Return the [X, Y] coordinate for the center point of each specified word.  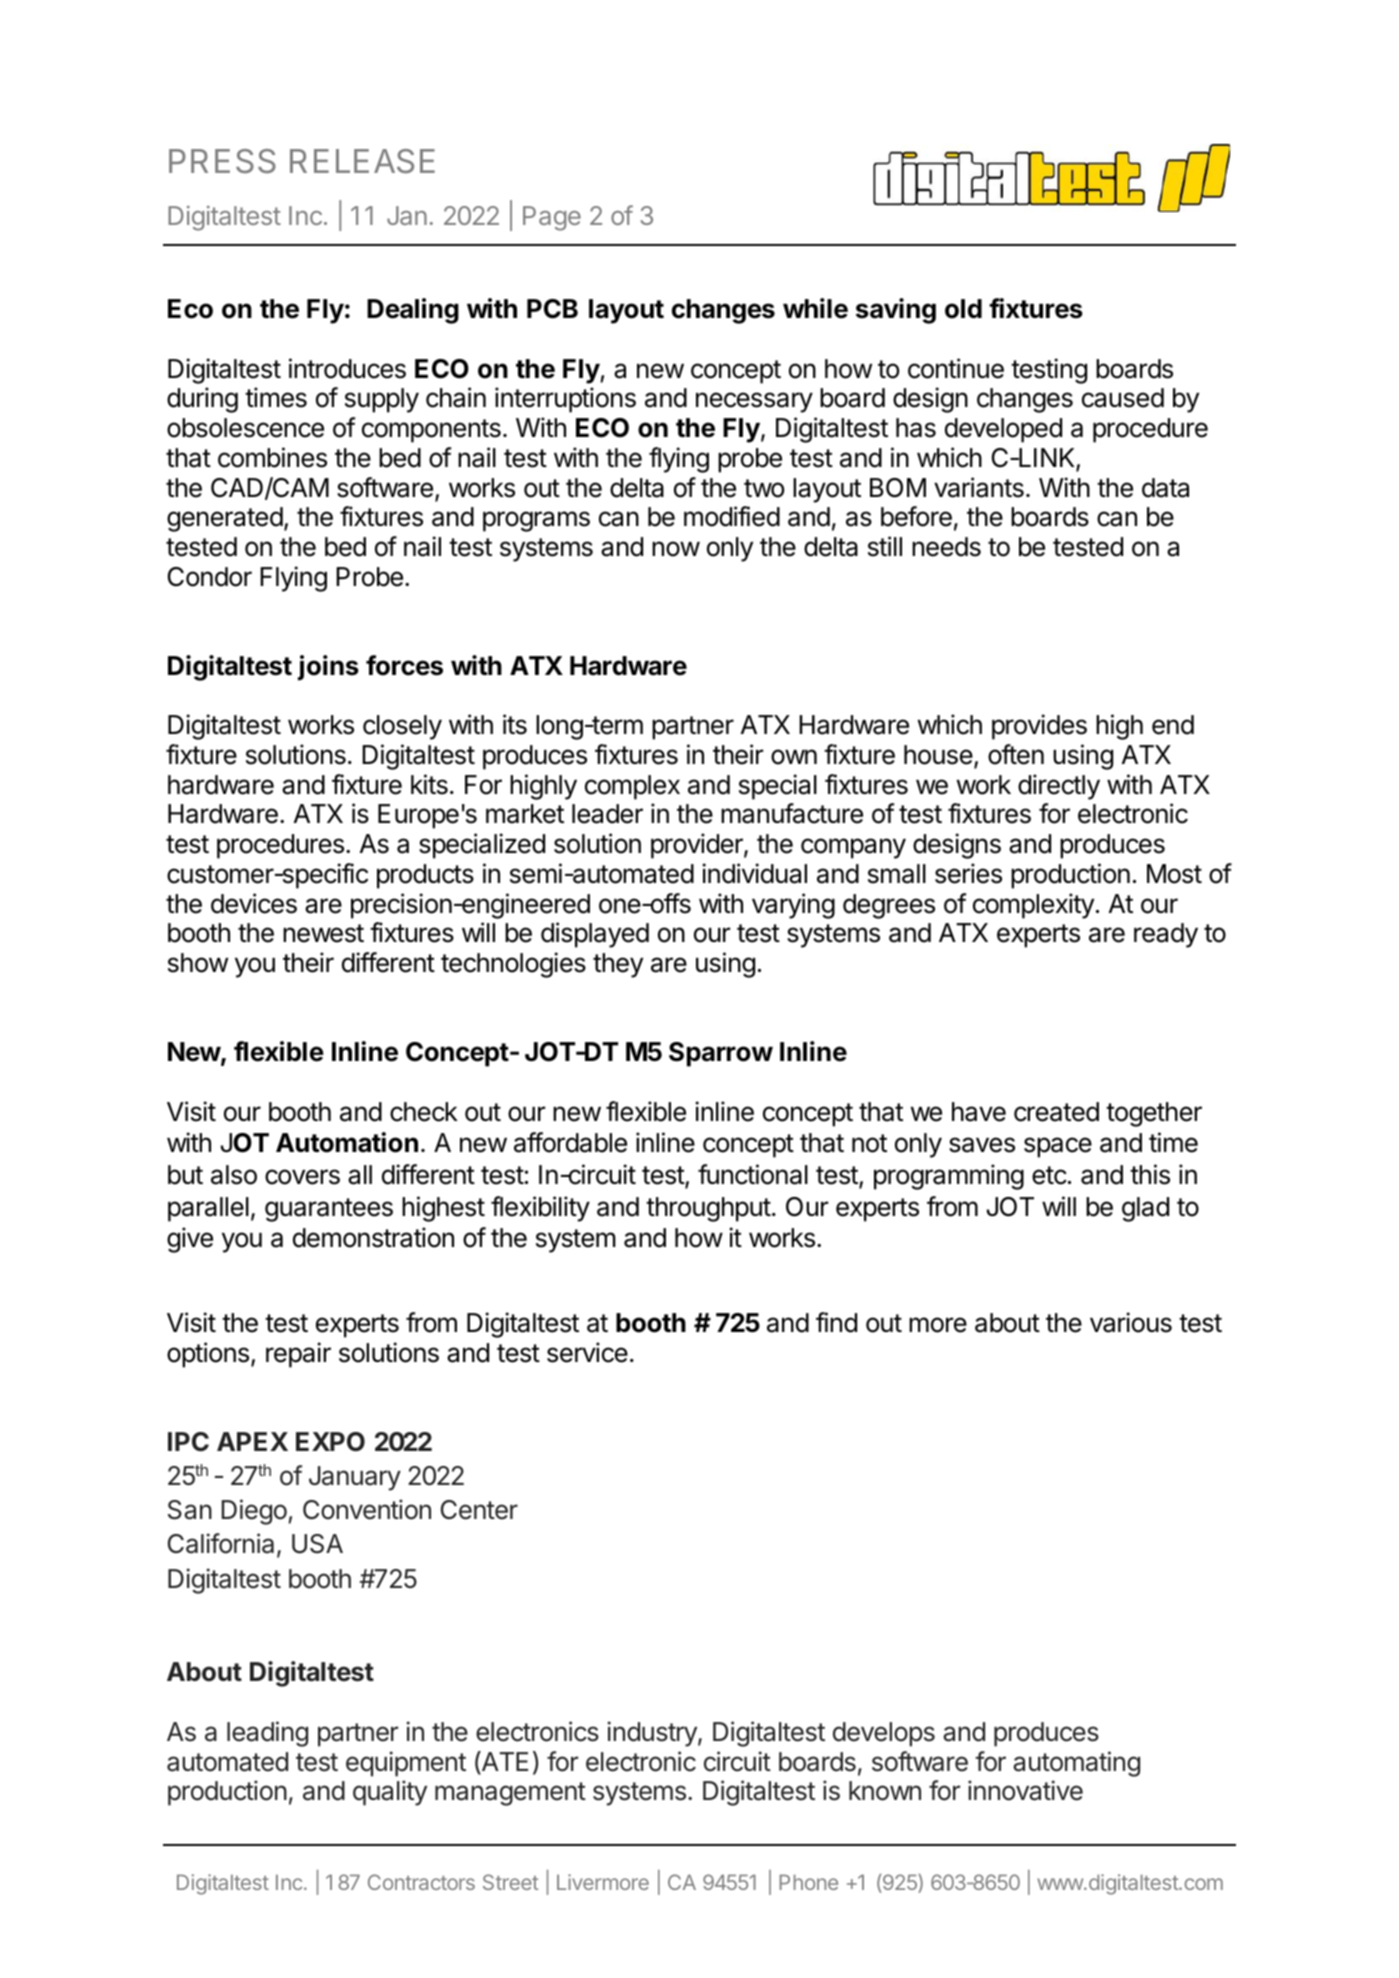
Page [552, 218]
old [963, 309]
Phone [808, 1882]
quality [390, 1793]
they [618, 965]
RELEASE [362, 161]
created [1056, 1112]
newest [323, 933]
